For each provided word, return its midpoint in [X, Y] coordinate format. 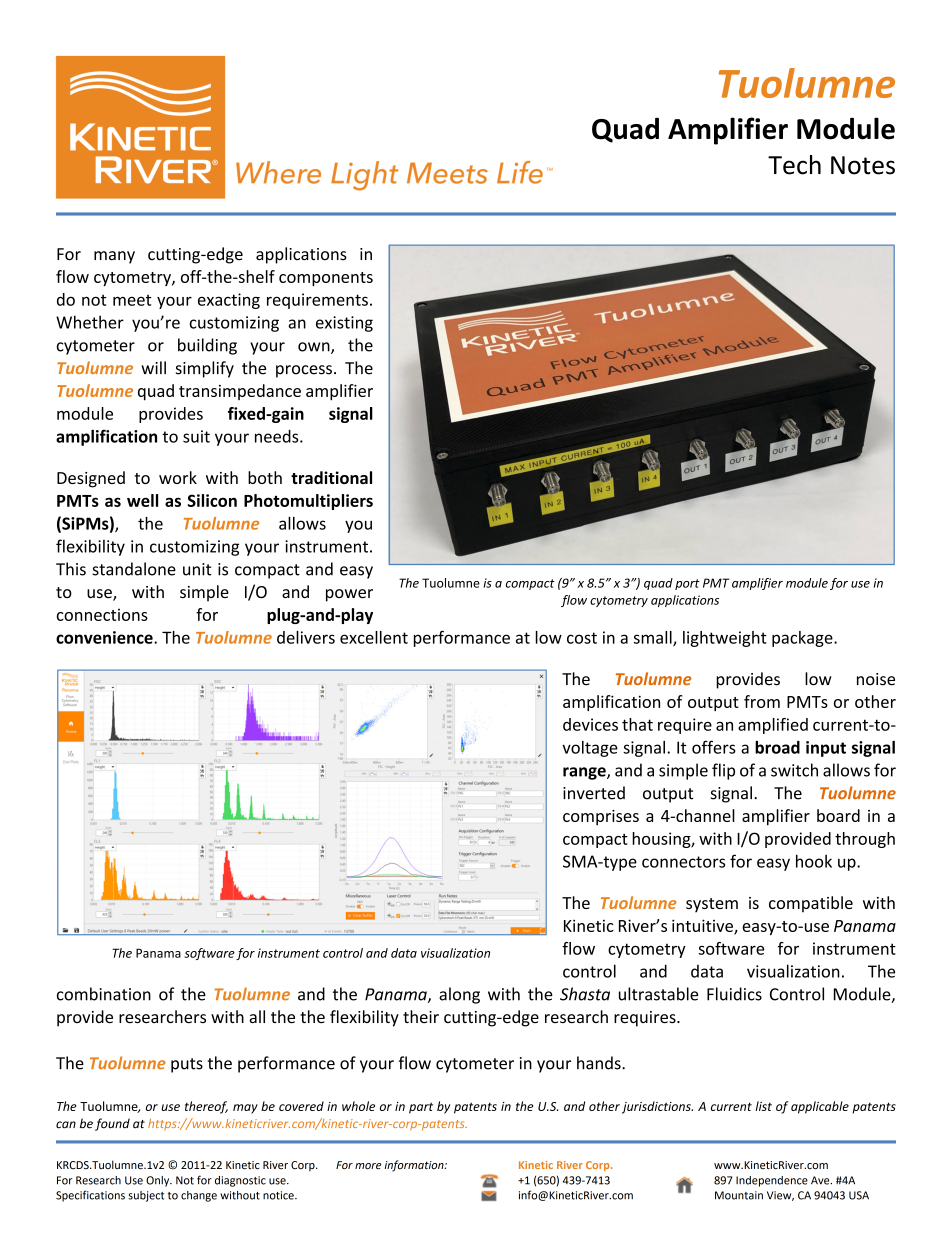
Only [159, 1181]
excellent [374, 637]
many [114, 257]
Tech [794, 165]
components [326, 279]
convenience [105, 637]
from [762, 701]
